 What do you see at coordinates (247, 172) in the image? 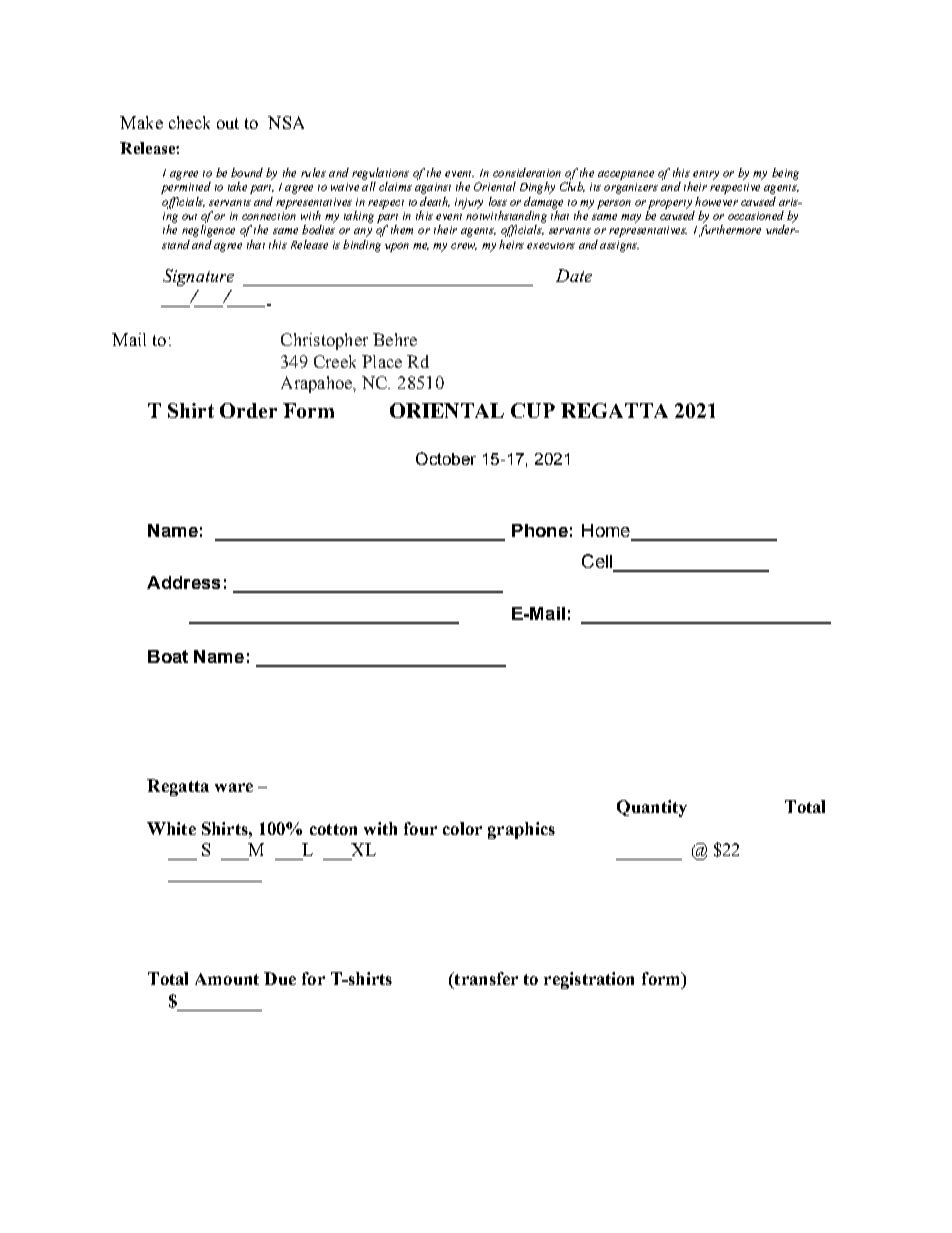
I see `bound` at bounding box center [247, 172].
